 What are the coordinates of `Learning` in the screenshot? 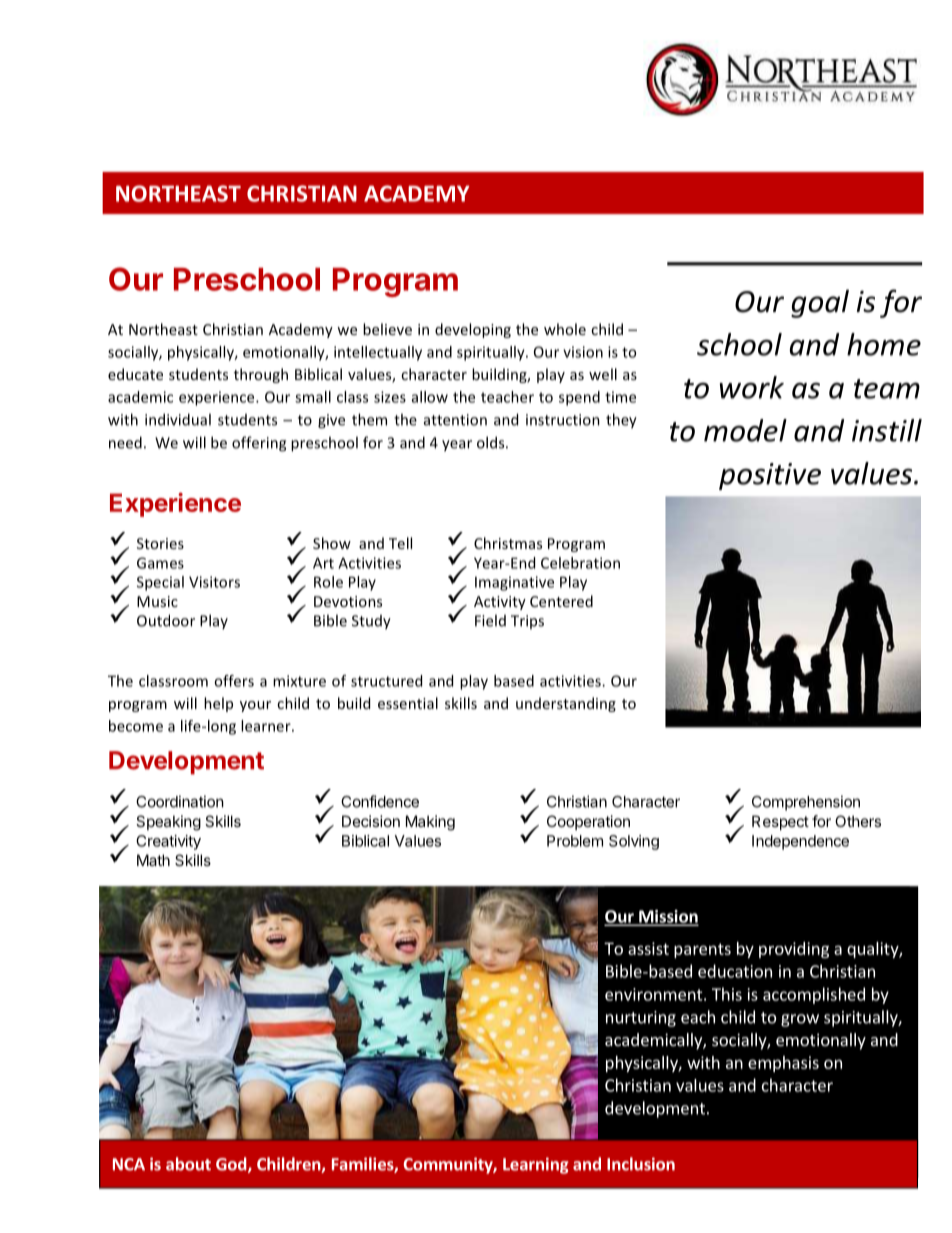 It's located at (536, 1165).
